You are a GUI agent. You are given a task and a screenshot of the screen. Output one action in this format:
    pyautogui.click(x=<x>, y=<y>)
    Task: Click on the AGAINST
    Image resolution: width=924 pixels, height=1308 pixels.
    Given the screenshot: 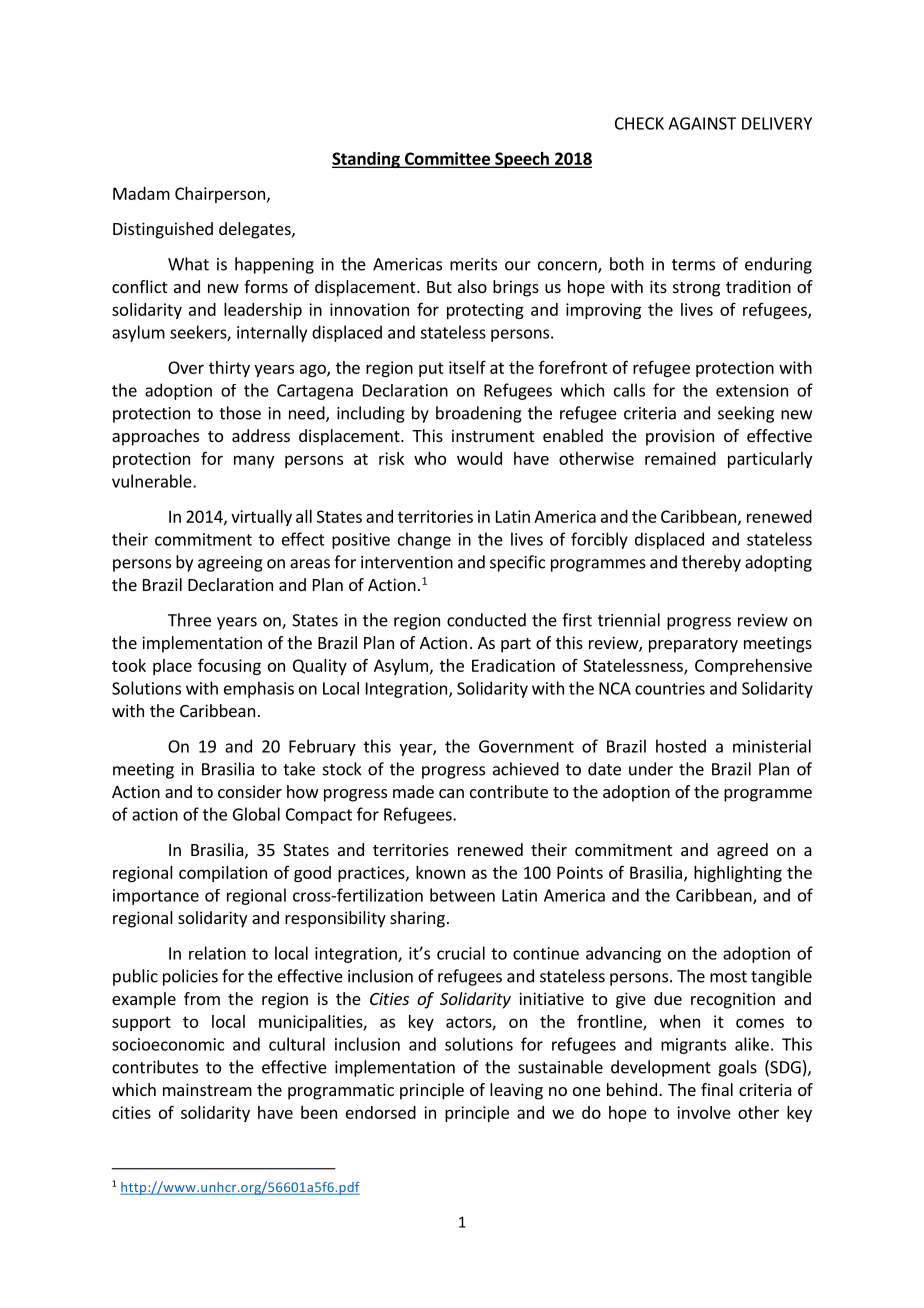 What is the action you would take?
    pyautogui.click(x=702, y=123)
